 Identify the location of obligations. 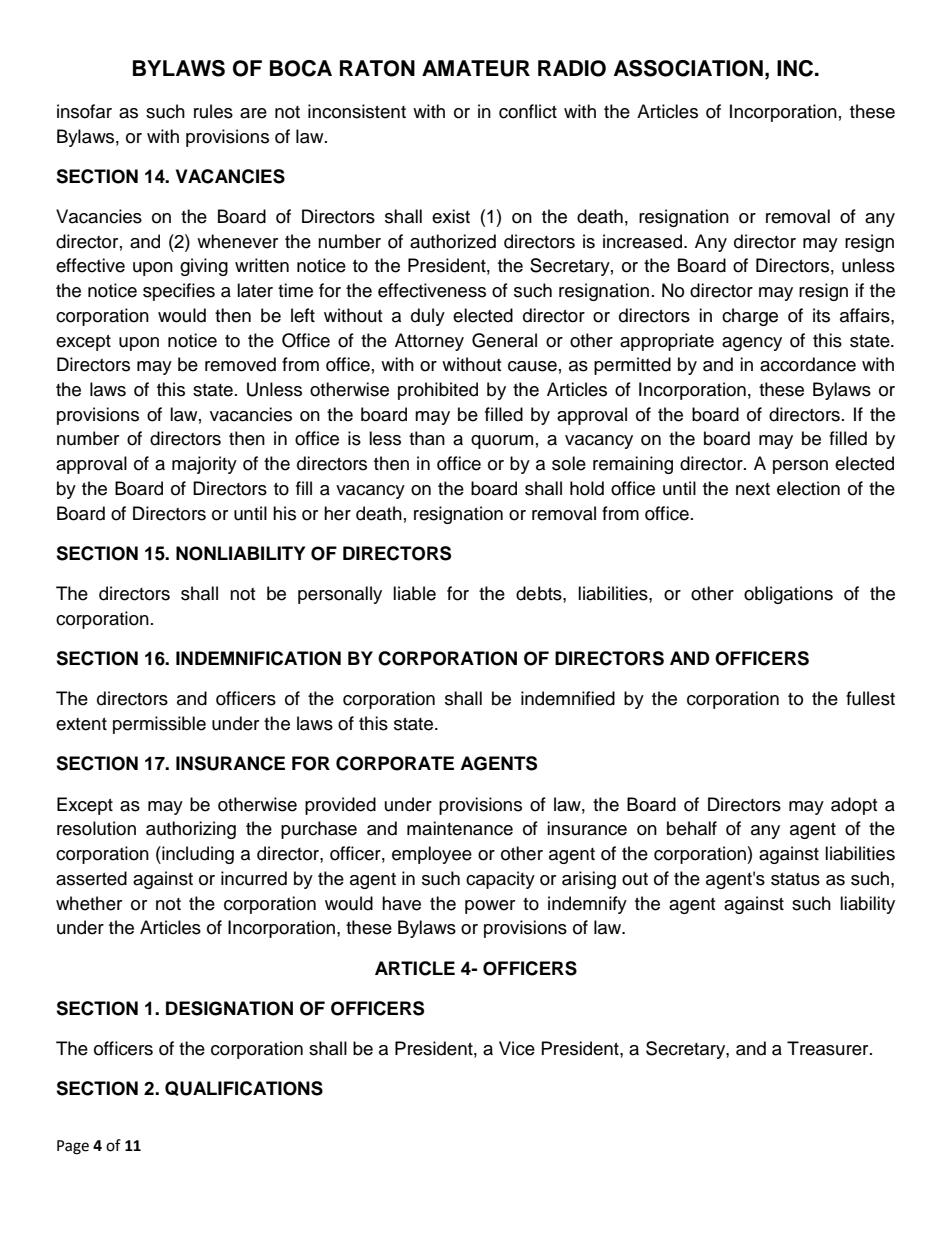
(788, 595).
